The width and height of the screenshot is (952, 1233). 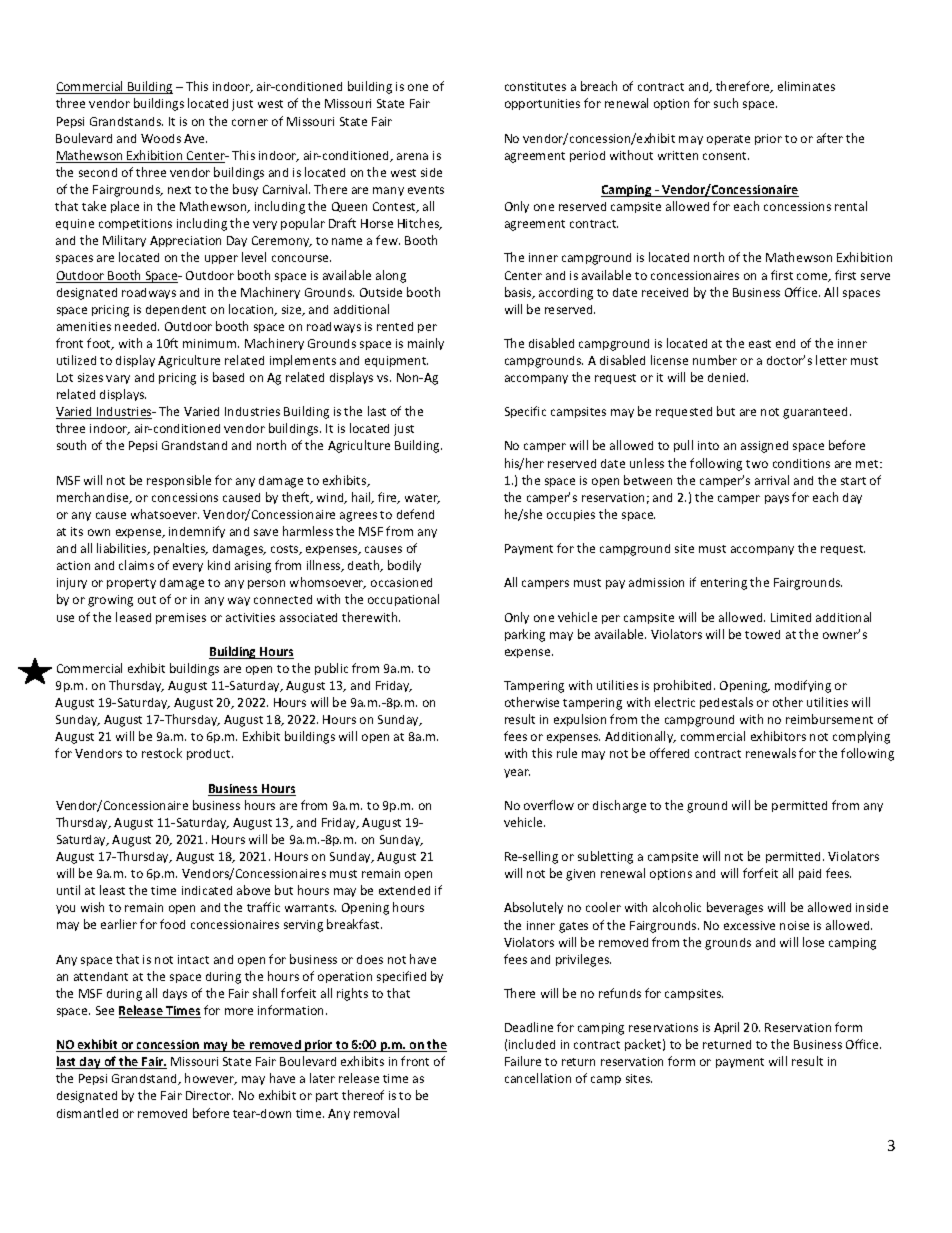 I want to click on Woods, so click(x=161, y=138).
